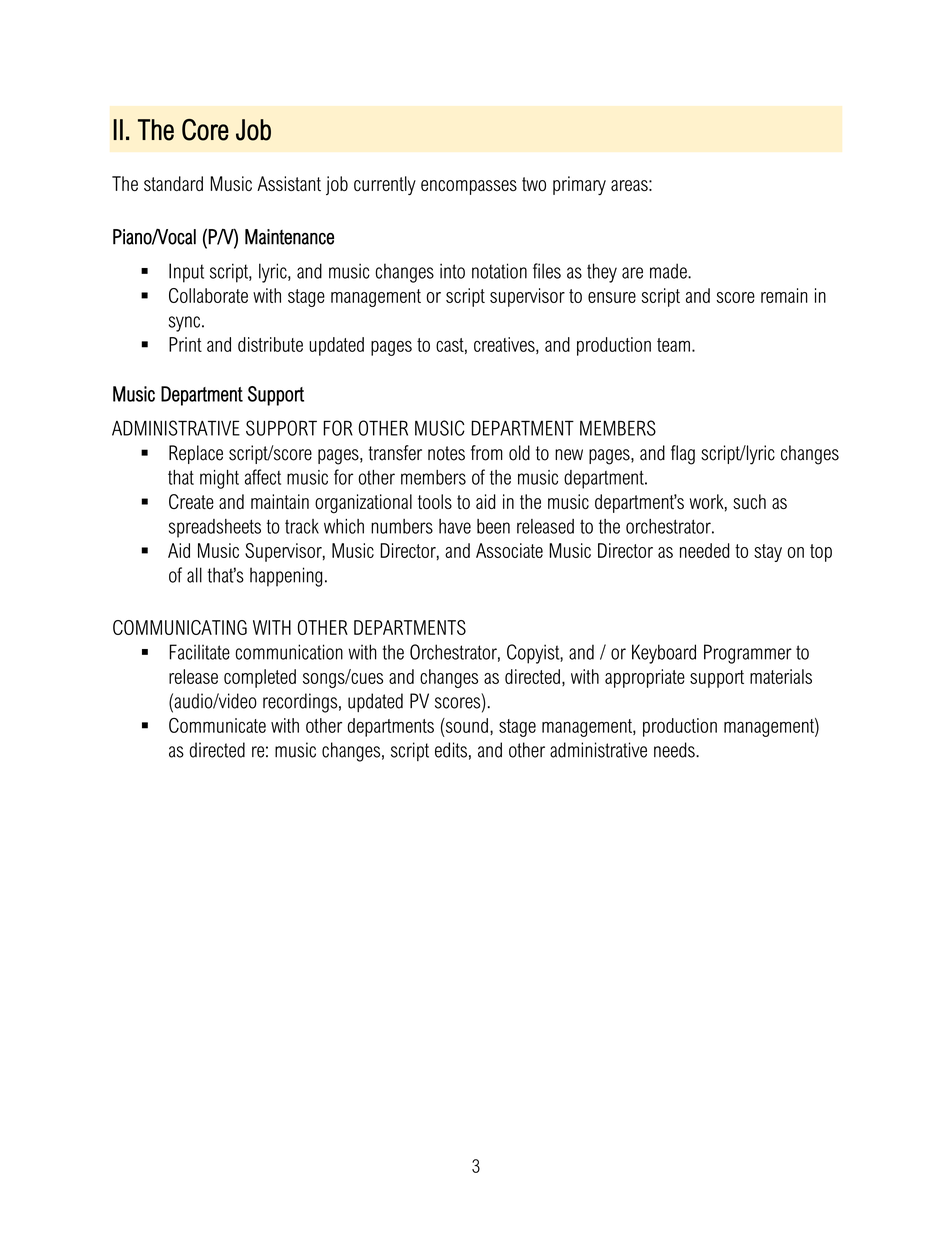 The image size is (952, 1233). What do you see at coordinates (217, 725) in the screenshot?
I see `Communicate` at bounding box center [217, 725].
